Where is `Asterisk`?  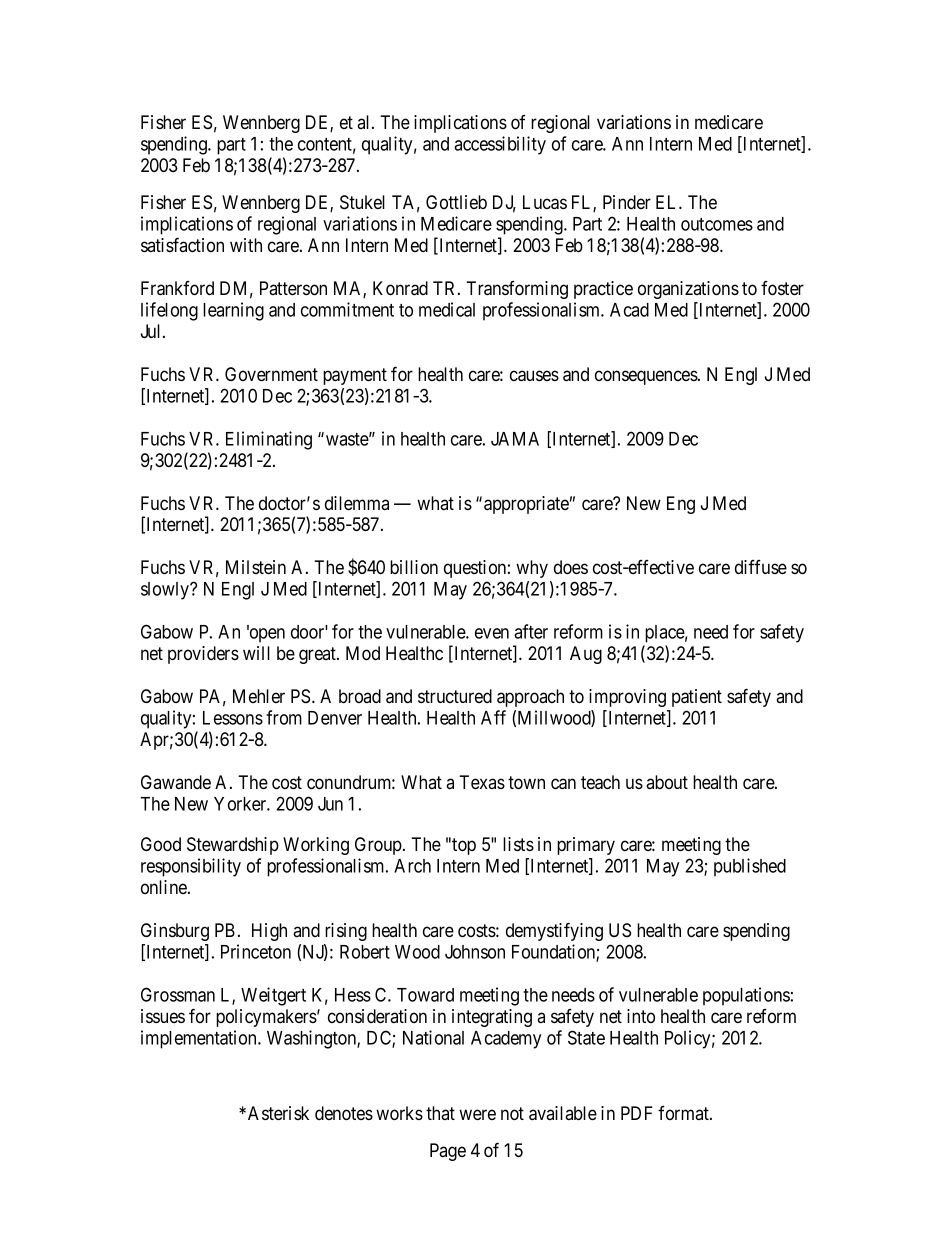
Asterisk is located at coordinates (278, 1113).
